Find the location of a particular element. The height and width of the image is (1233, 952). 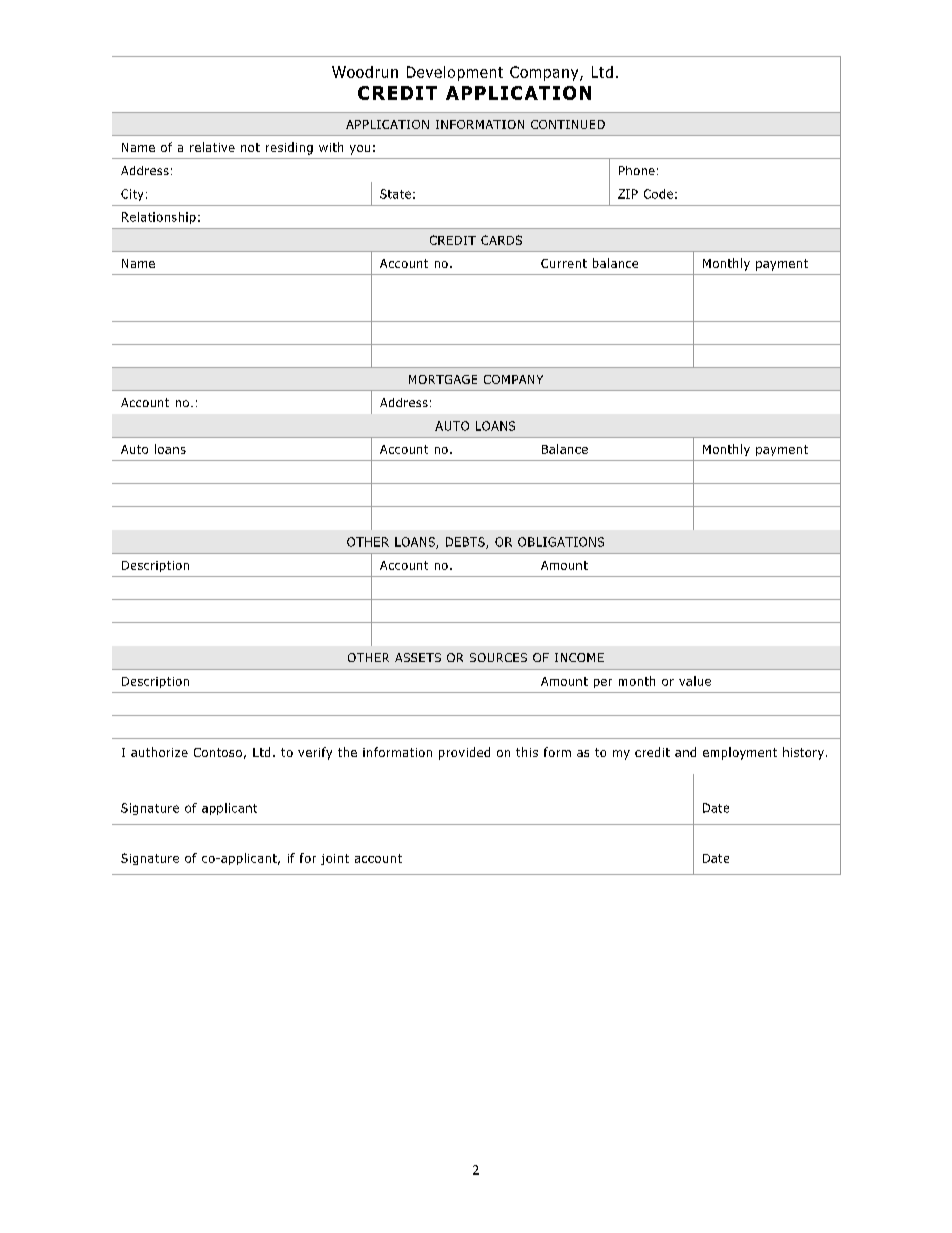

DEBTS is located at coordinates (466, 543).
